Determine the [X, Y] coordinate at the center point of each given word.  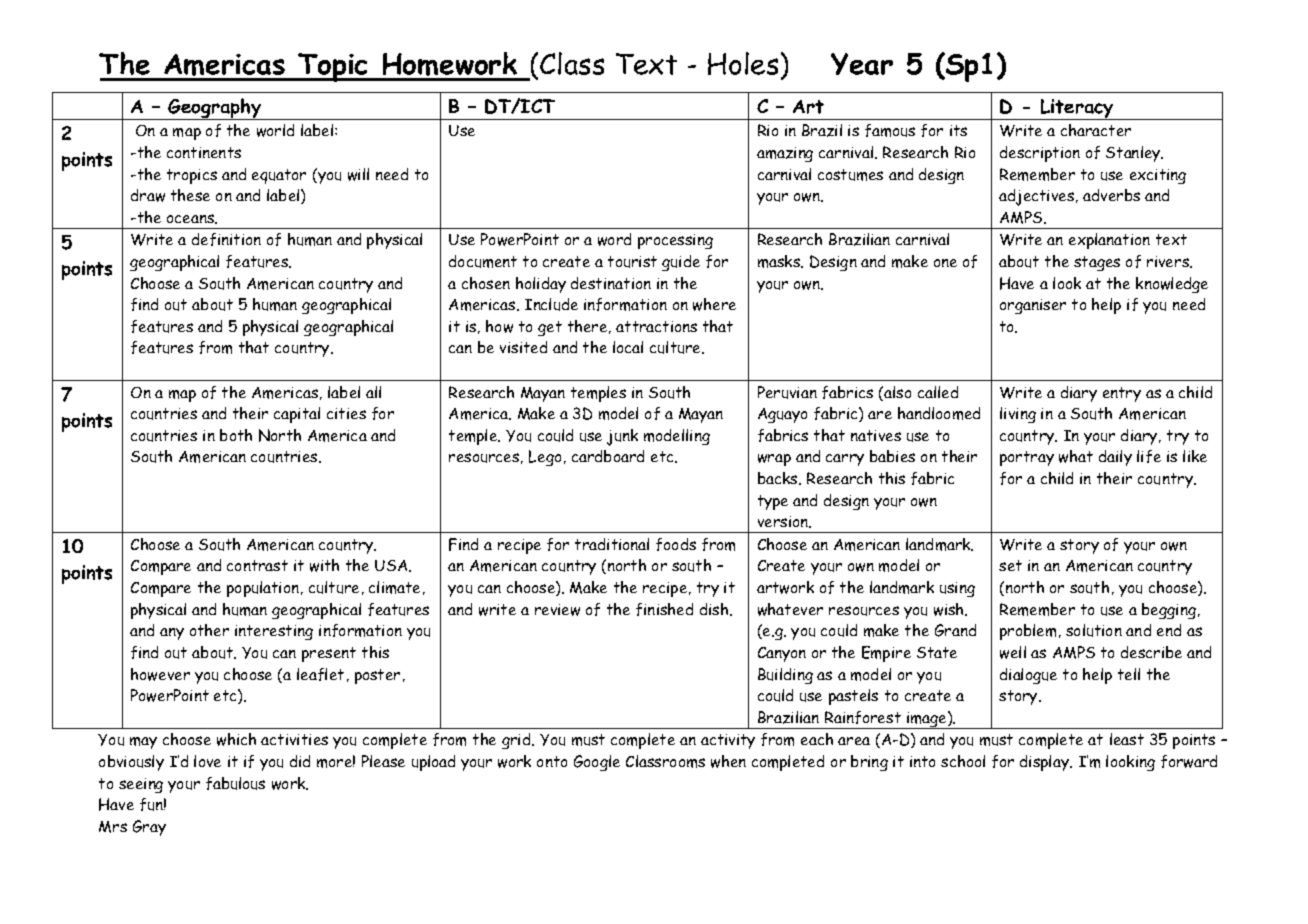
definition [226, 239]
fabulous [235, 783]
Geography [215, 109]
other [209, 630]
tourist [632, 262]
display [1045, 763]
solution [1094, 630]
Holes [743, 63]
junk [622, 437]
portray [1027, 458]
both [236, 435]
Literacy [1078, 109]
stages [1097, 263]
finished [664, 609]
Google [597, 763]
